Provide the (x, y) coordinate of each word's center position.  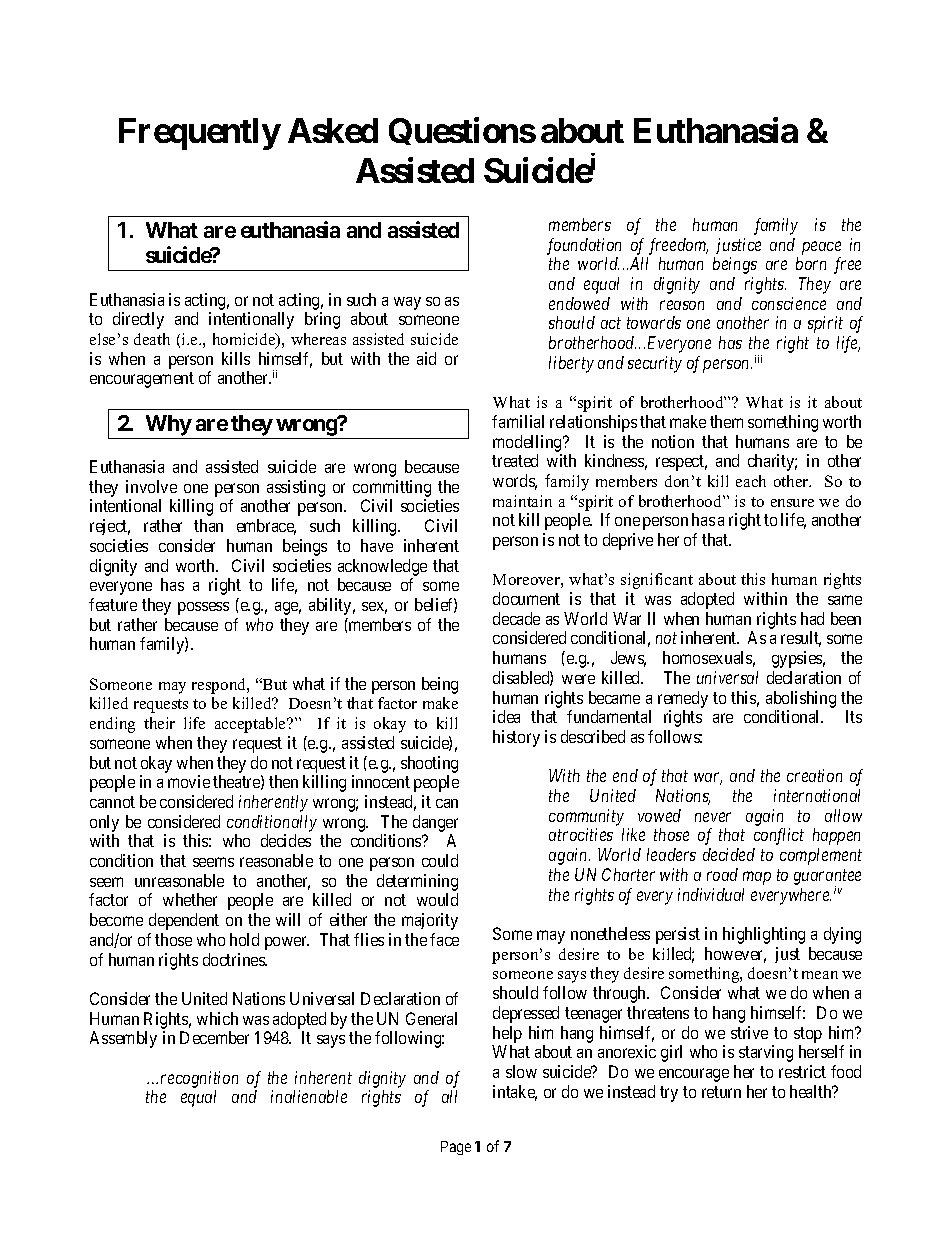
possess (203, 608)
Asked (333, 130)
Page (456, 1148)
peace (821, 248)
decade (516, 618)
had (812, 618)
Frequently (199, 134)
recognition (199, 1079)
